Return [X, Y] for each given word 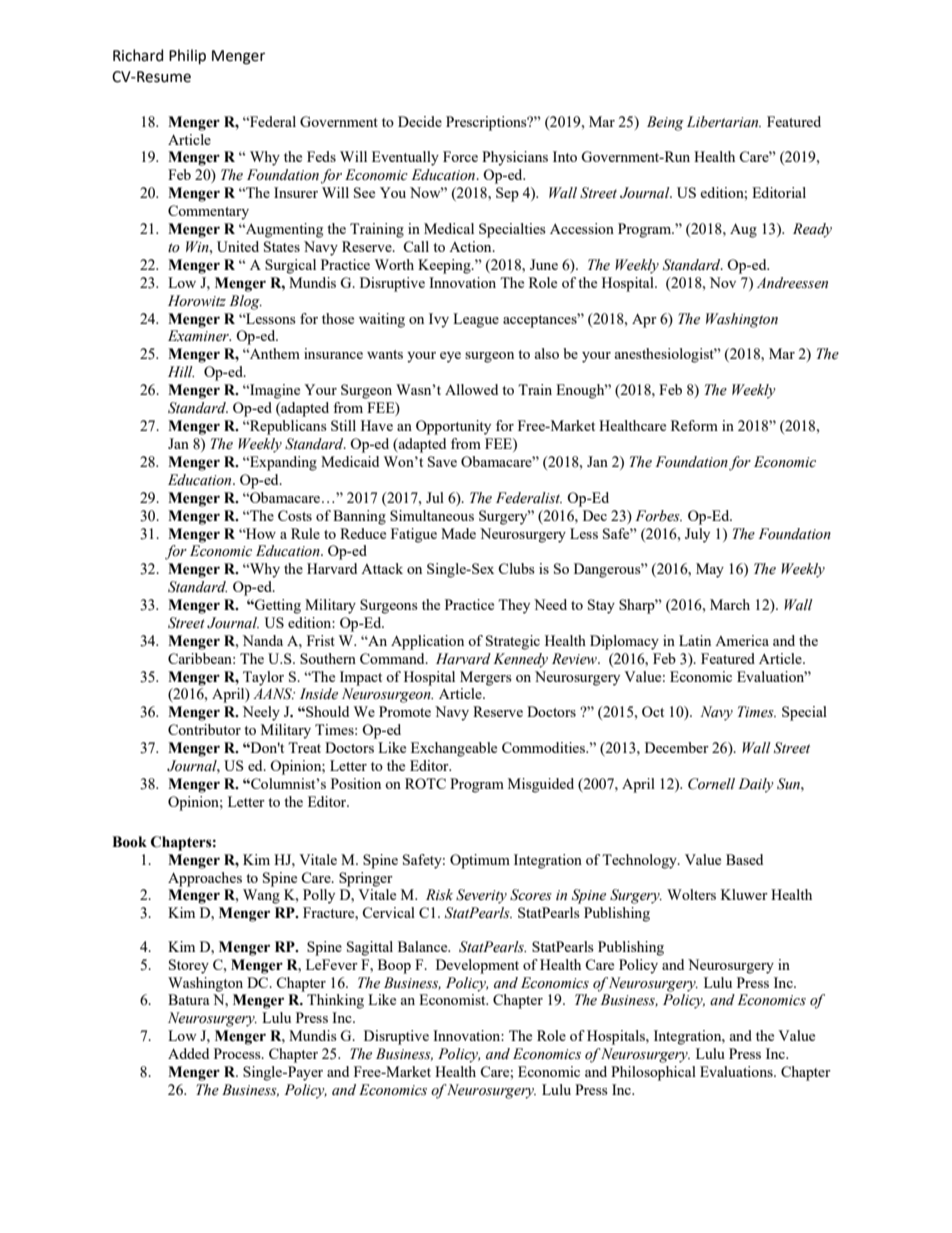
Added [188, 1053]
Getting [277, 606]
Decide [420, 121]
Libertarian [724, 122]
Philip [187, 56]
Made [458, 533]
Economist [453, 999]
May [710, 570]
